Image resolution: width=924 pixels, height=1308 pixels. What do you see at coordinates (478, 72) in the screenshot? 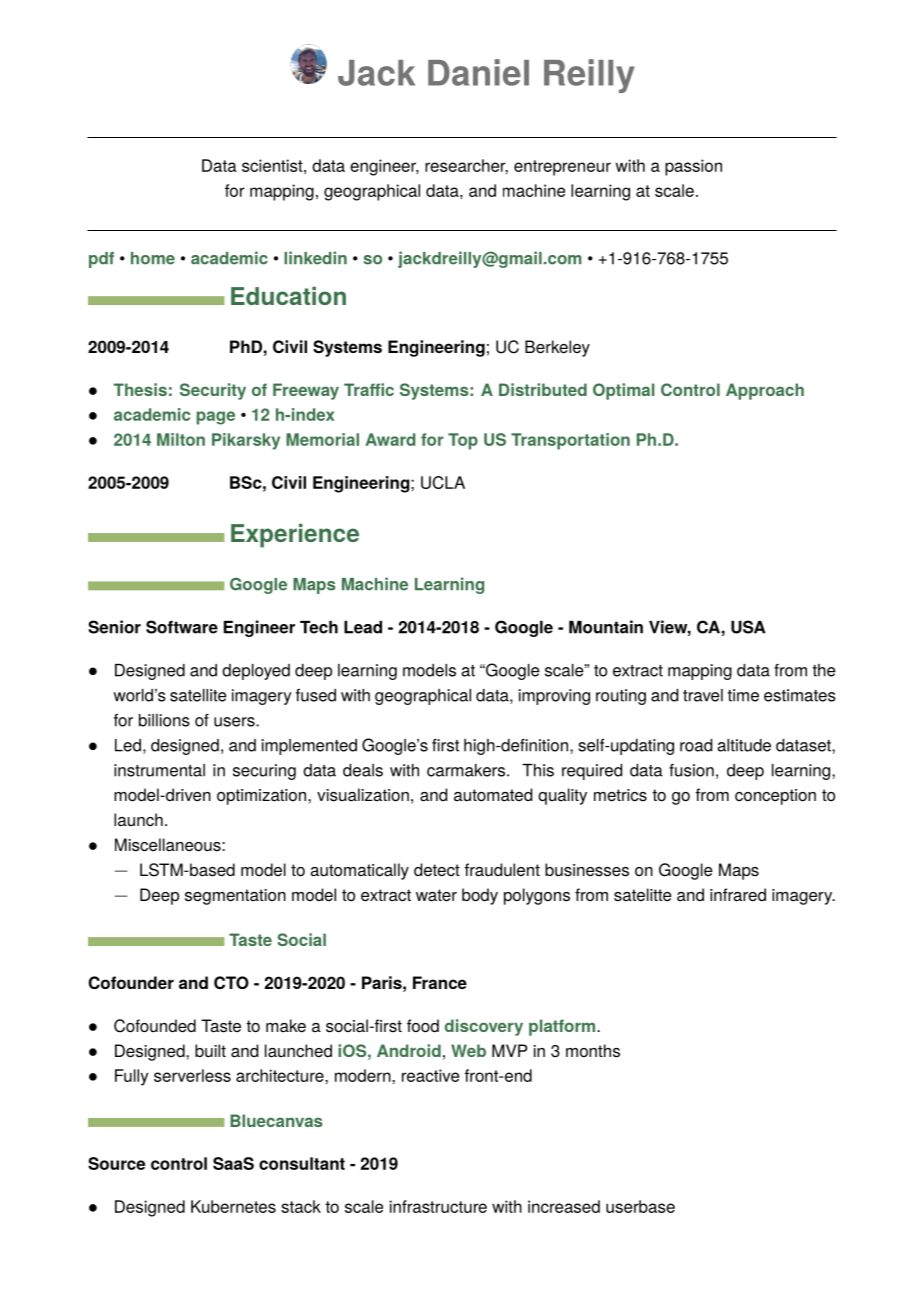
I see `Daniel` at bounding box center [478, 72].
